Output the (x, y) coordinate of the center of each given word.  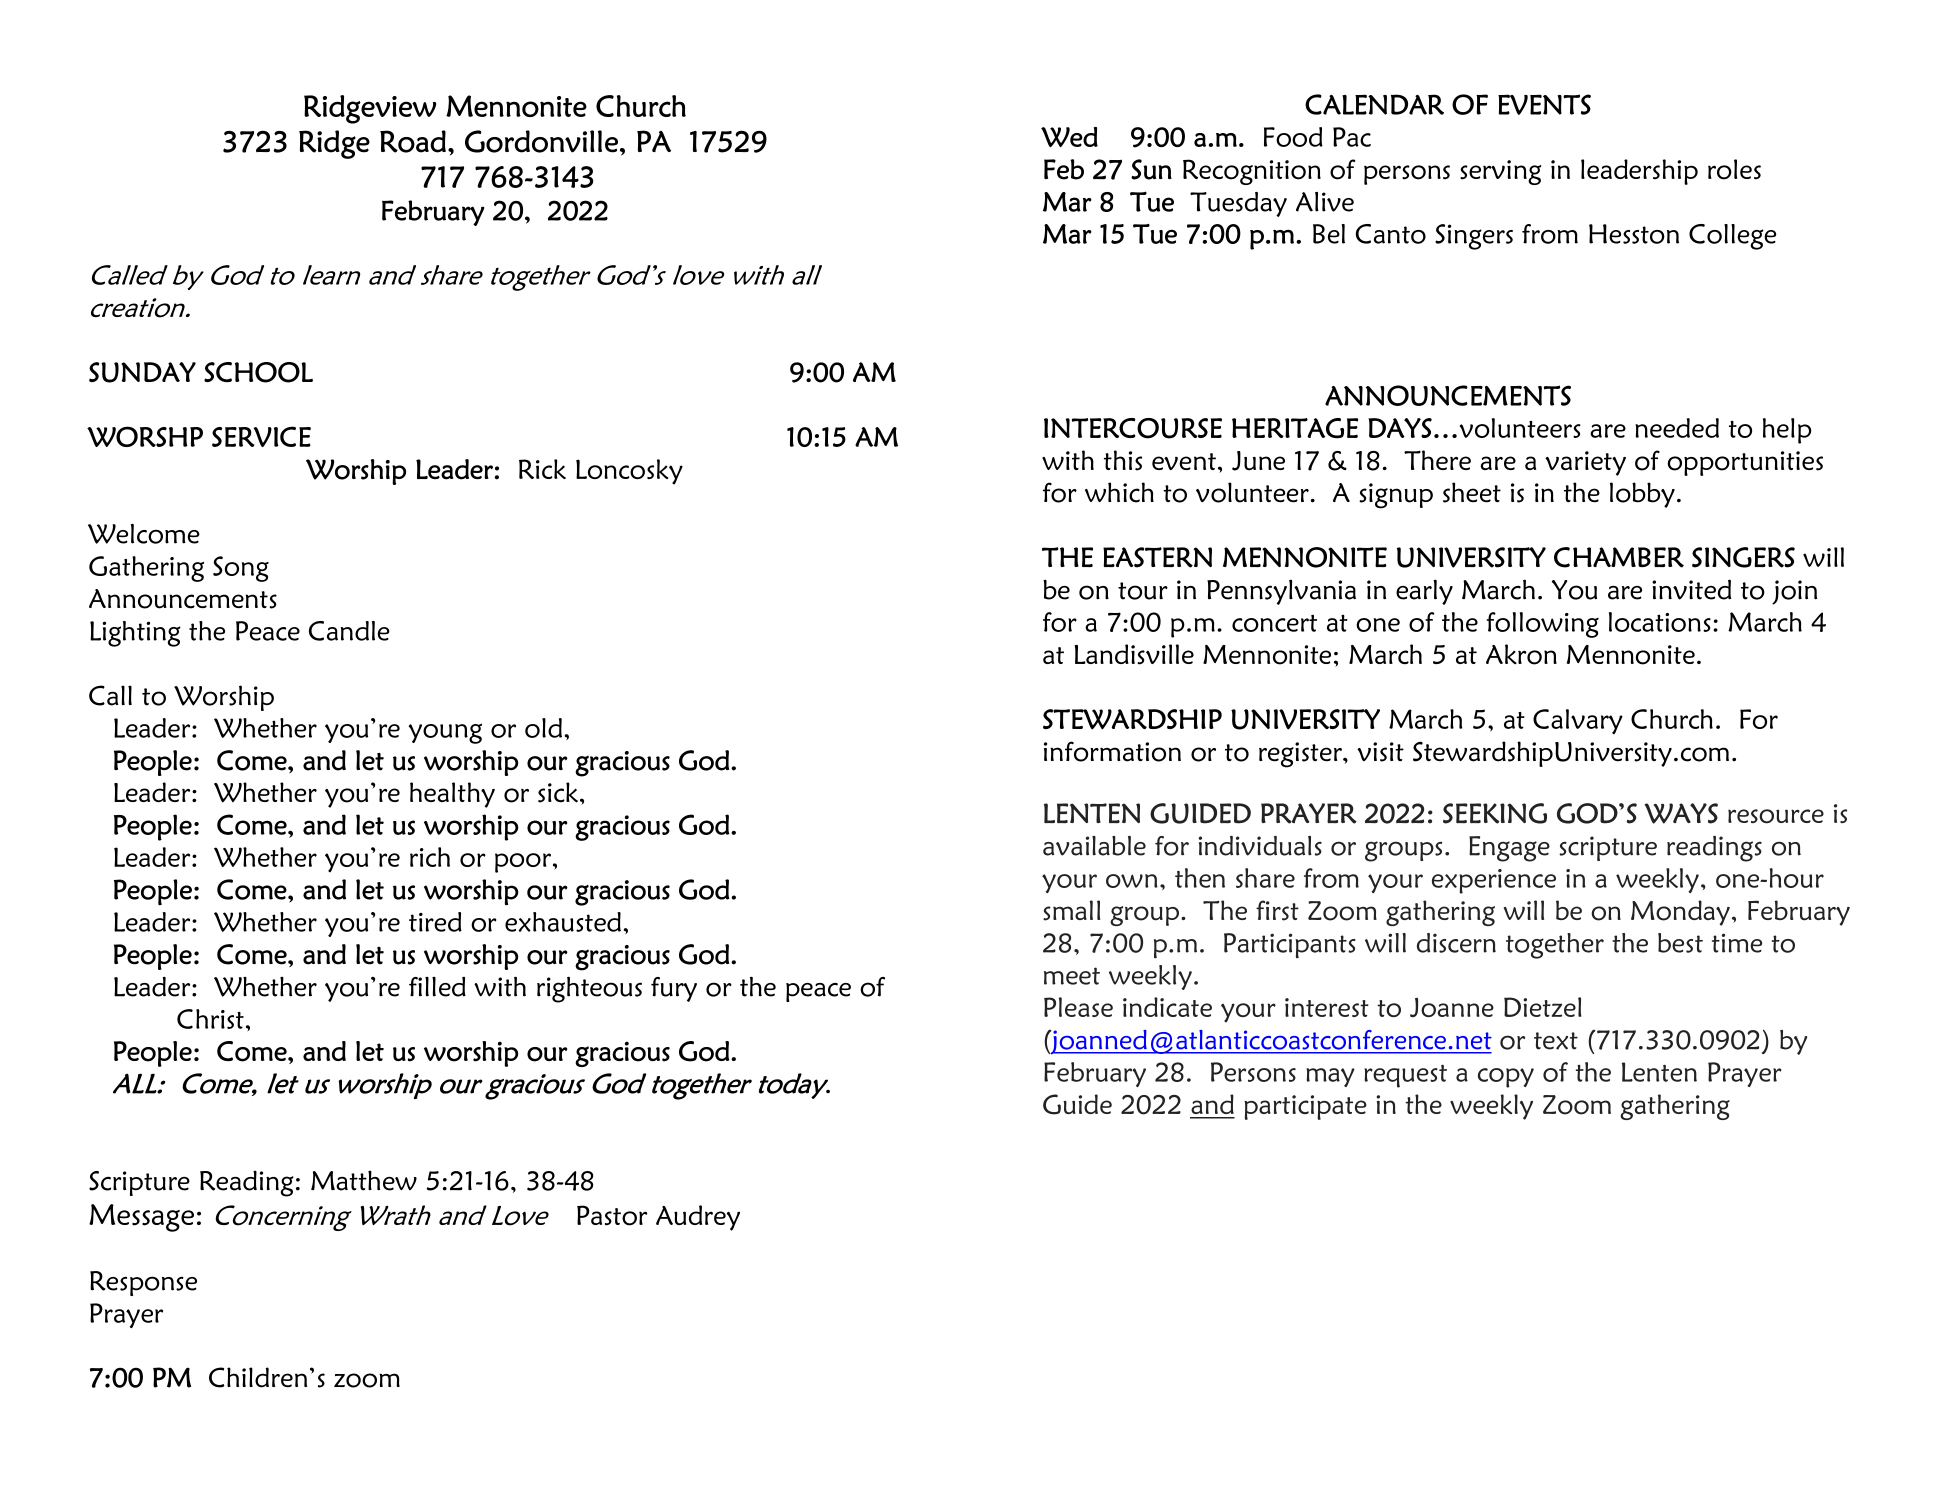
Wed (1069, 137)
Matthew (364, 1180)
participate (1305, 1107)
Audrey (698, 1218)
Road (413, 141)
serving (1500, 172)
